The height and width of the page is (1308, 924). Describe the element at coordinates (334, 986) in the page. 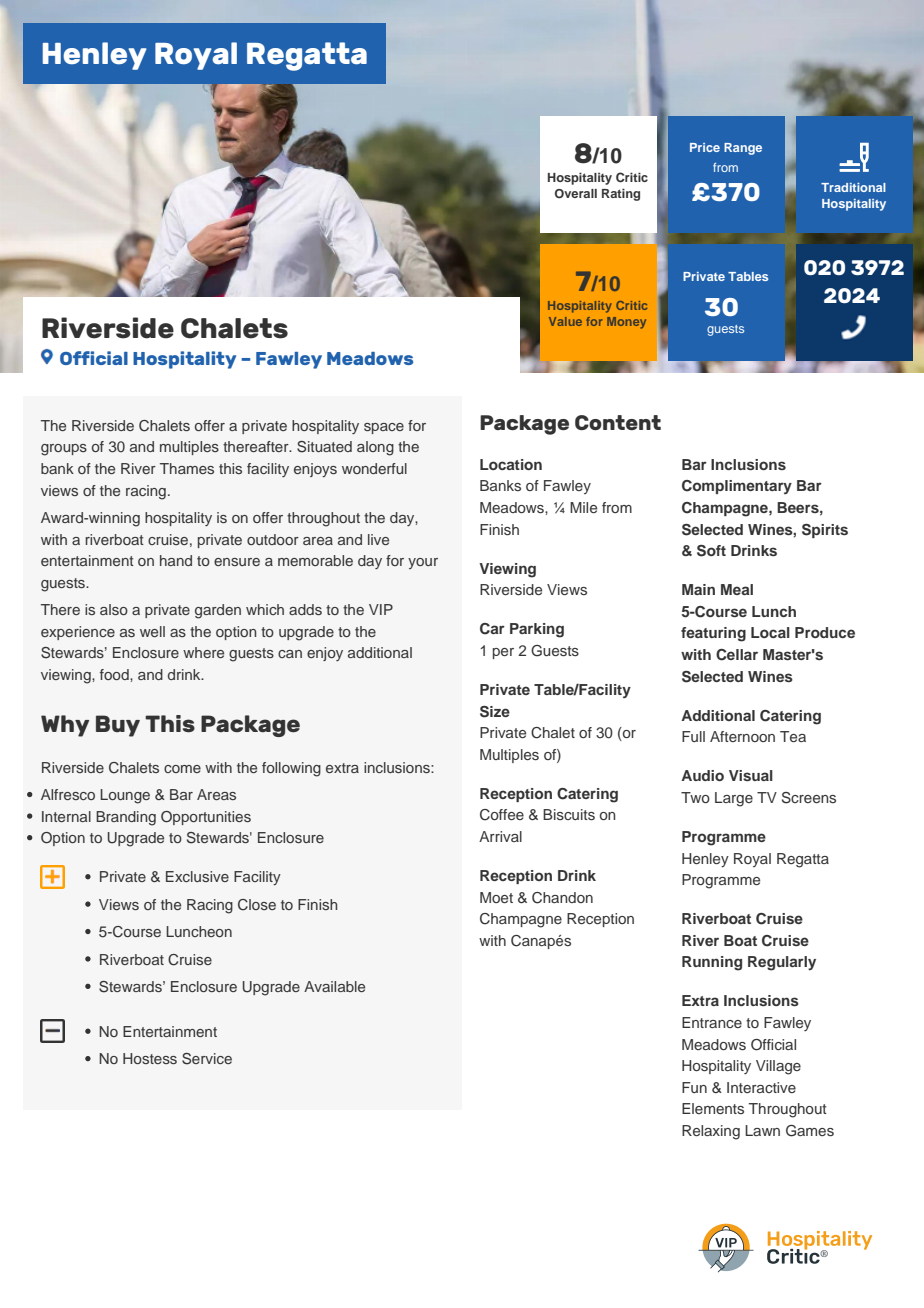

I see `Available` at that location.
